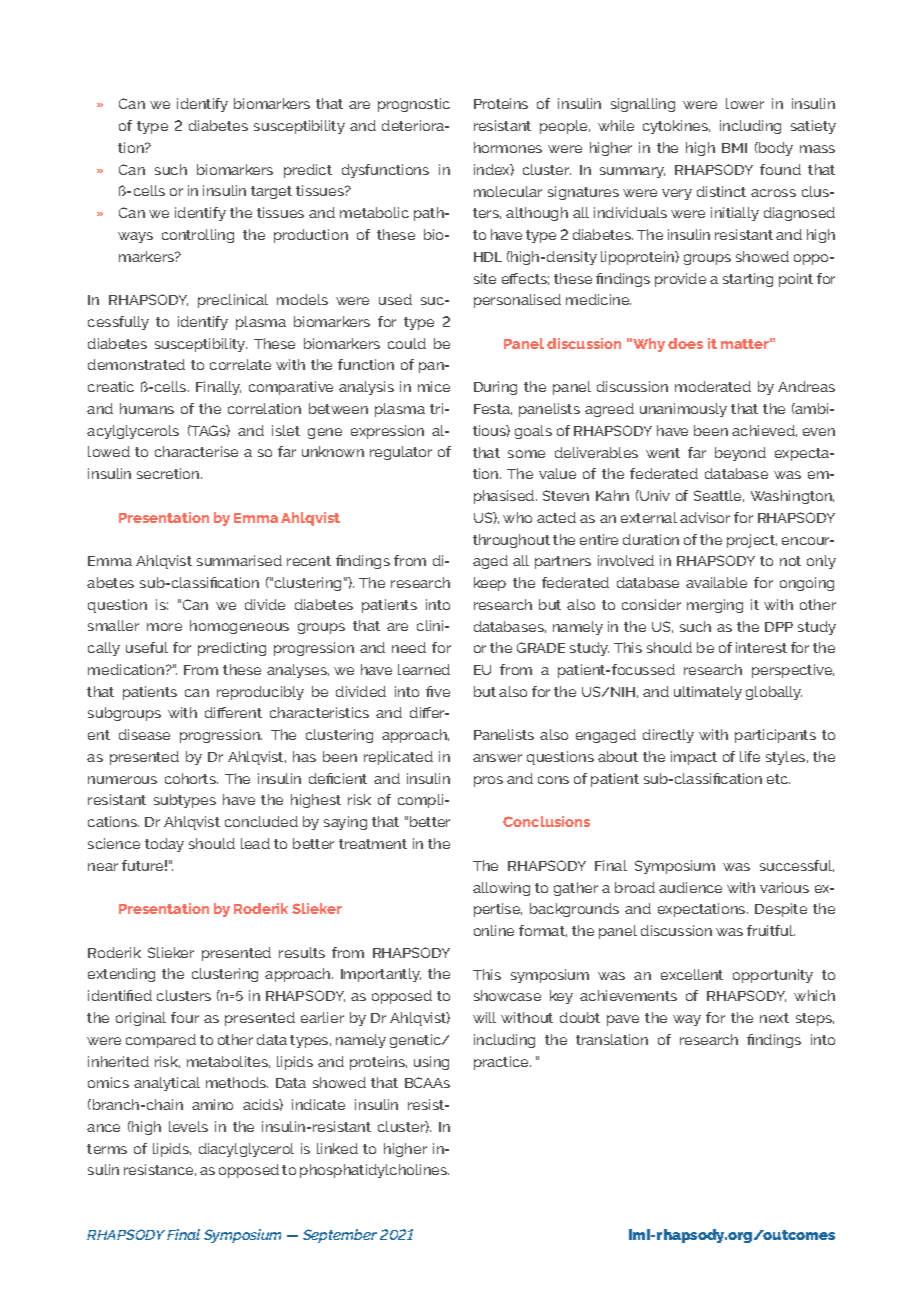  Describe the element at coordinates (734, 148) in the image. I see `BMI` at that location.
